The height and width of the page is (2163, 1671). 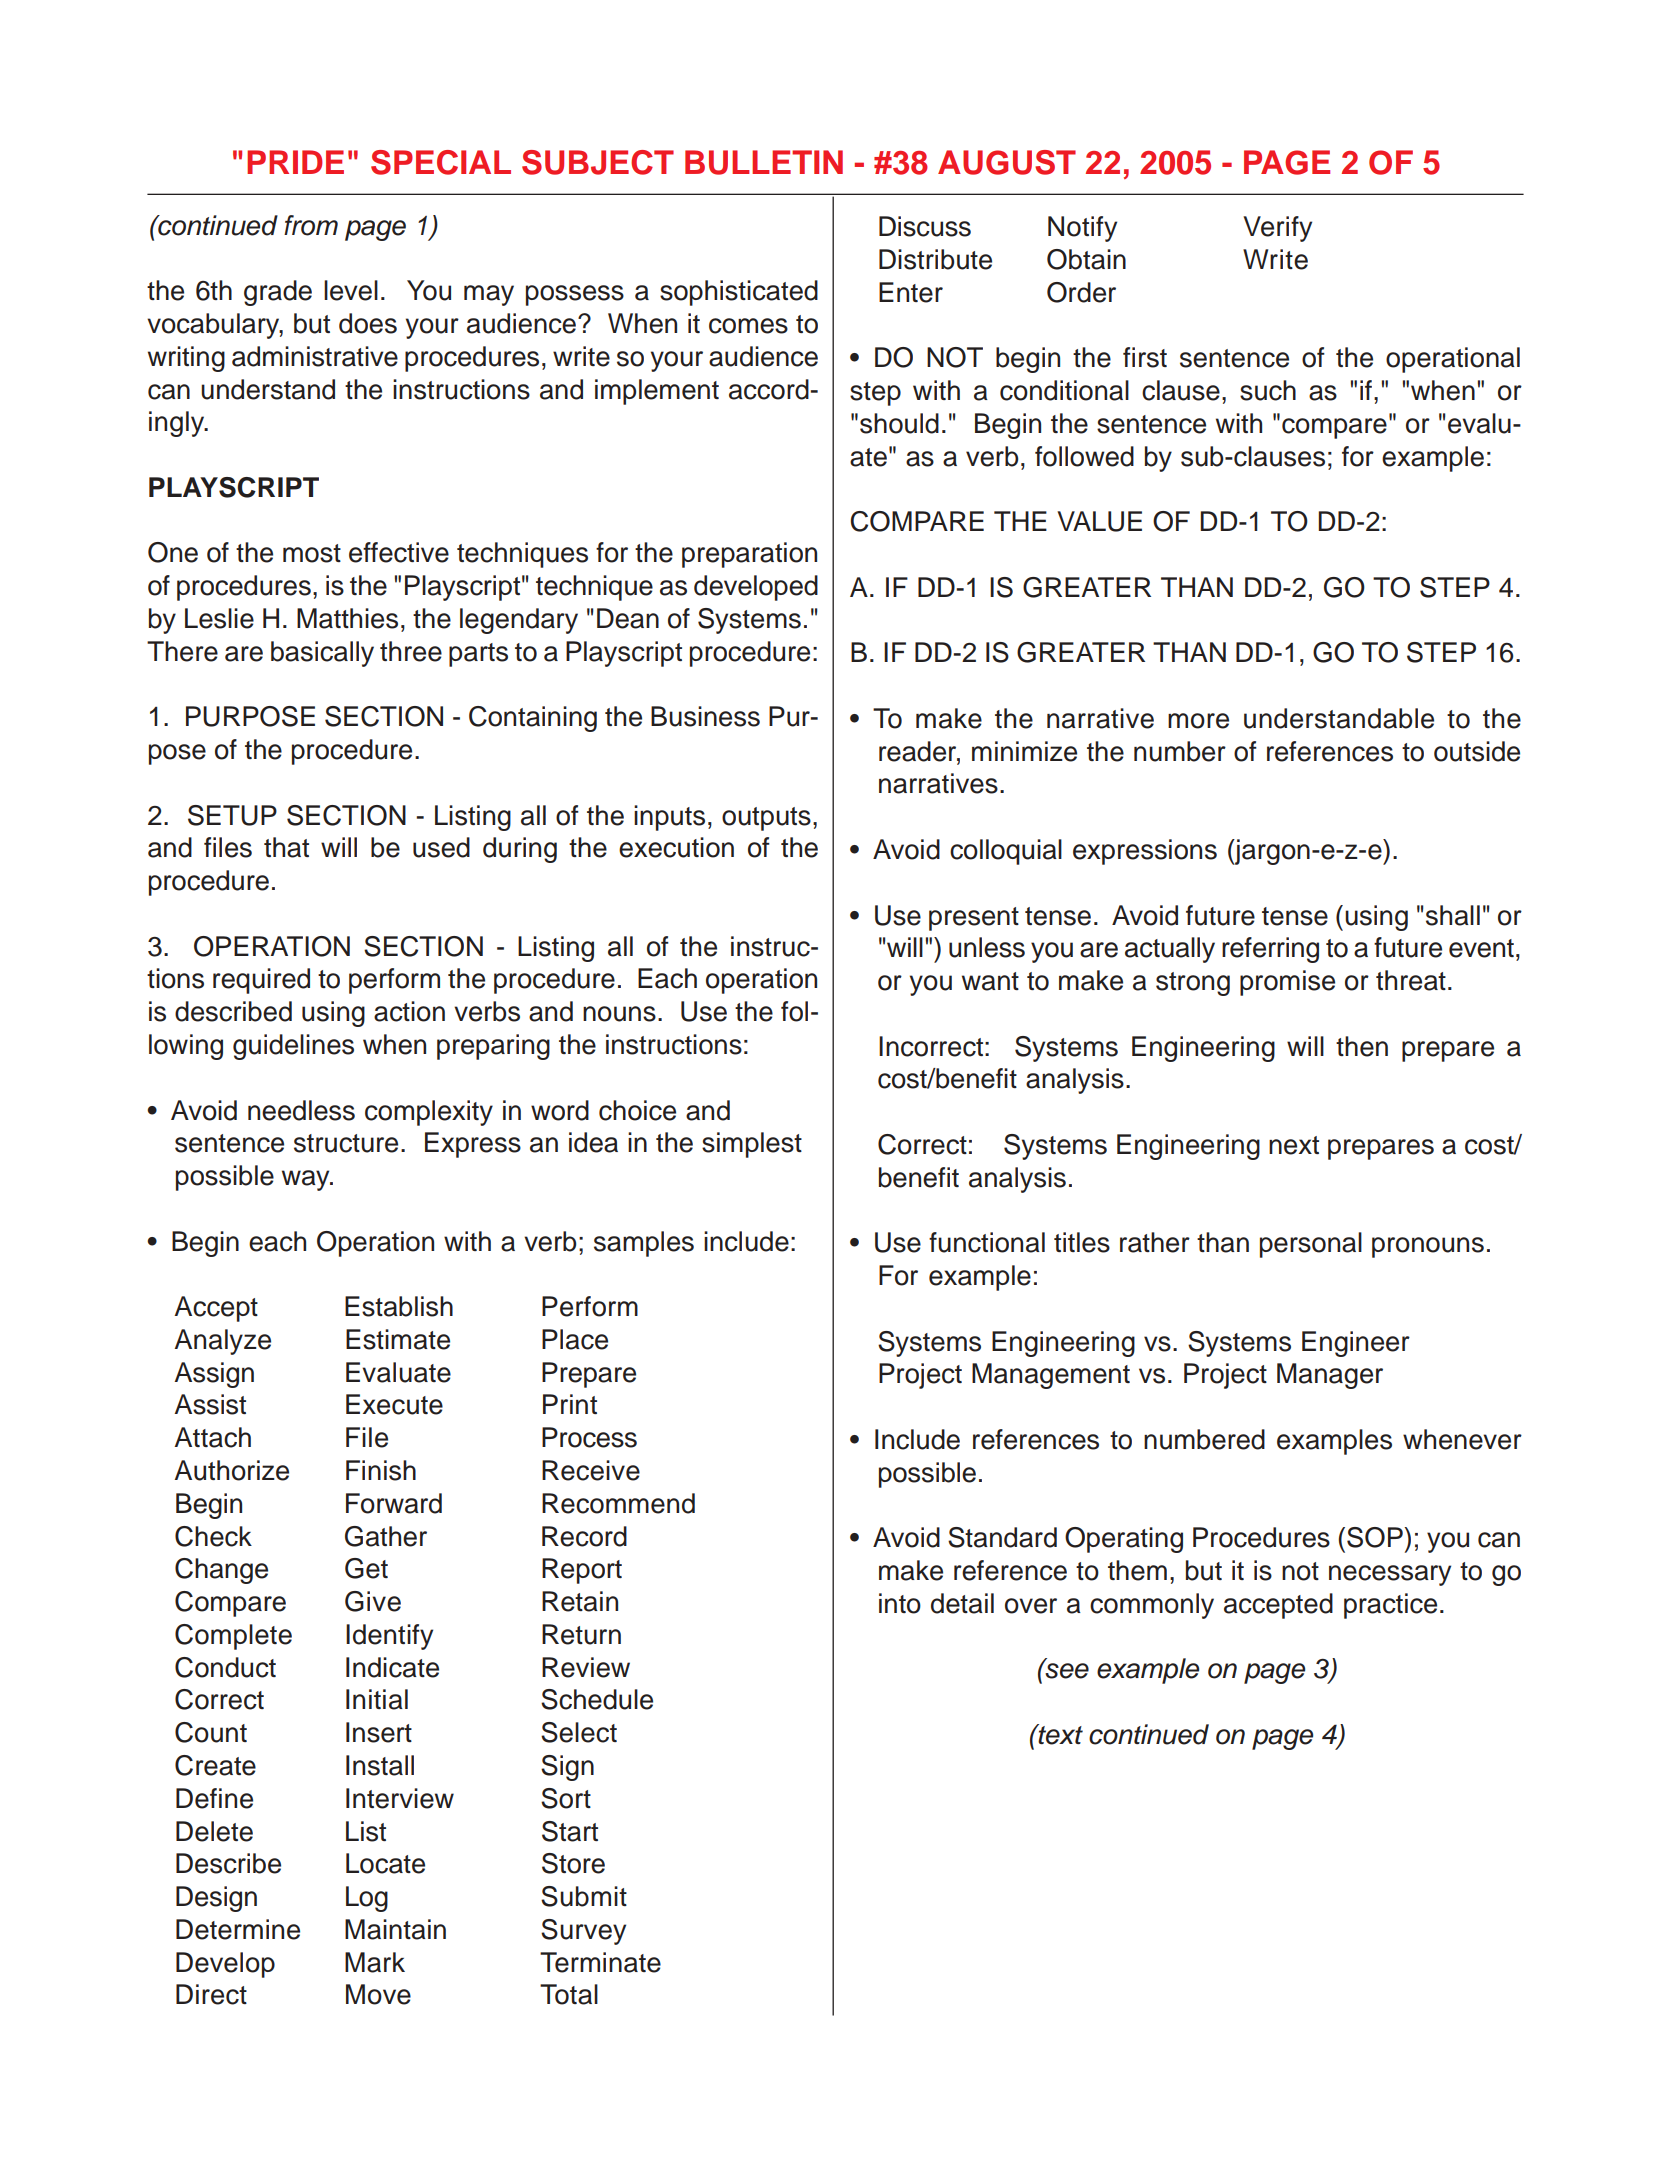 What do you see at coordinates (1051, 1376) in the page?
I see `Management` at bounding box center [1051, 1376].
